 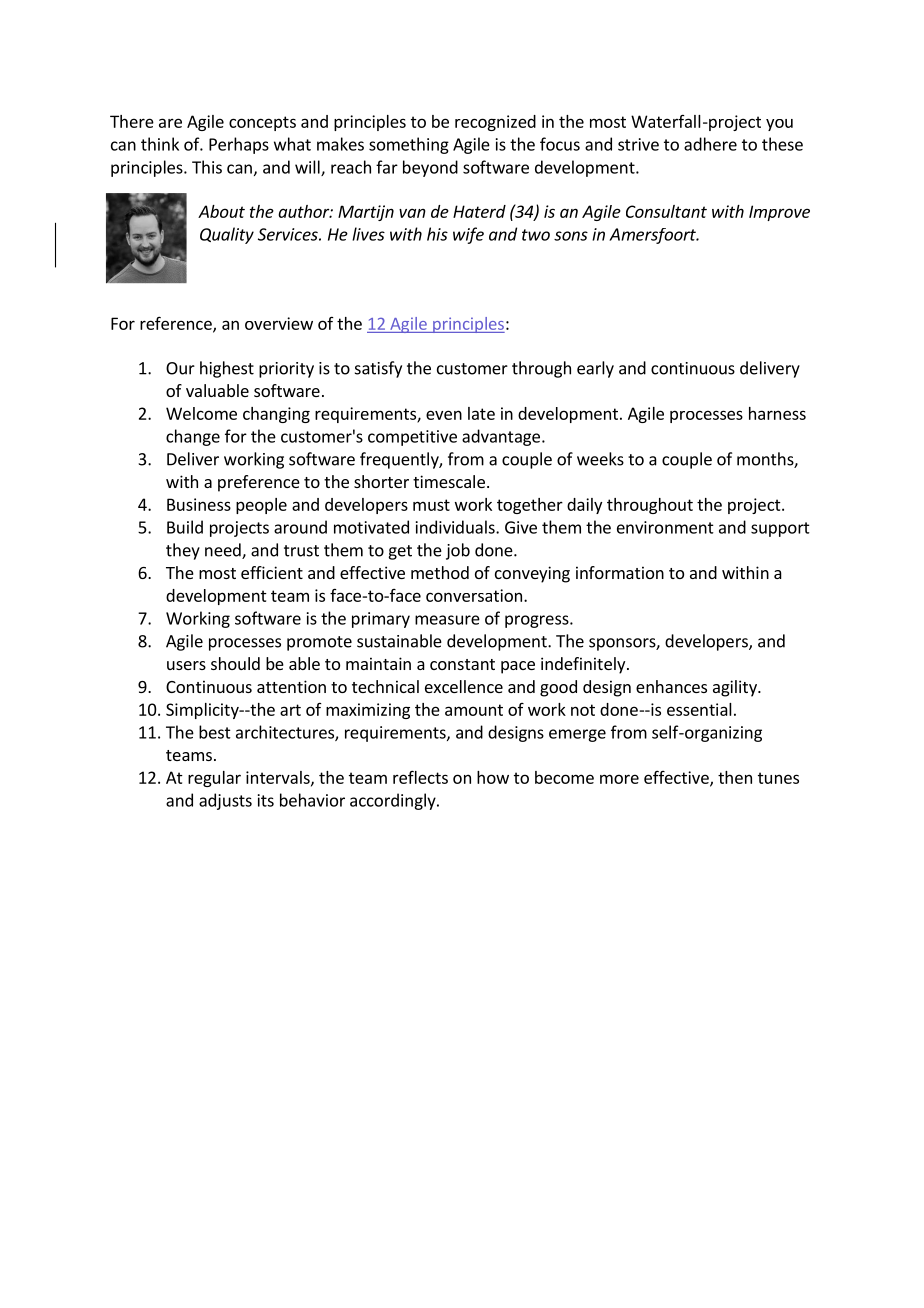 I want to click on need, so click(x=224, y=551).
